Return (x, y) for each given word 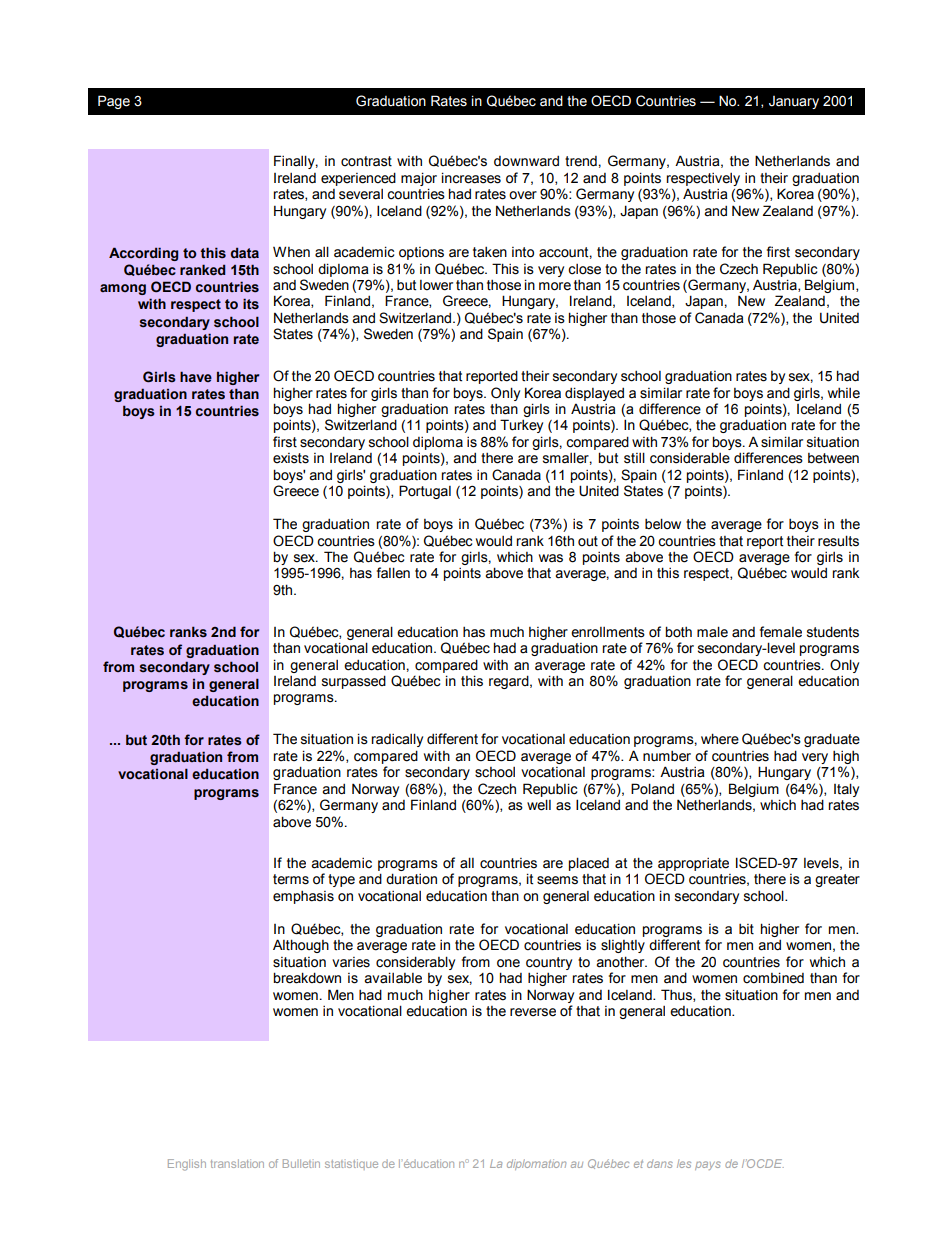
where (720, 739)
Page (114, 102)
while (844, 393)
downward (526, 161)
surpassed (354, 682)
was (551, 558)
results (838, 541)
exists (291, 458)
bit (746, 929)
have (196, 376)
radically (397, 740)
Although (301, 946)
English (187, 1165)
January (794, 102)
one (508, 963)
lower (436, 285)
